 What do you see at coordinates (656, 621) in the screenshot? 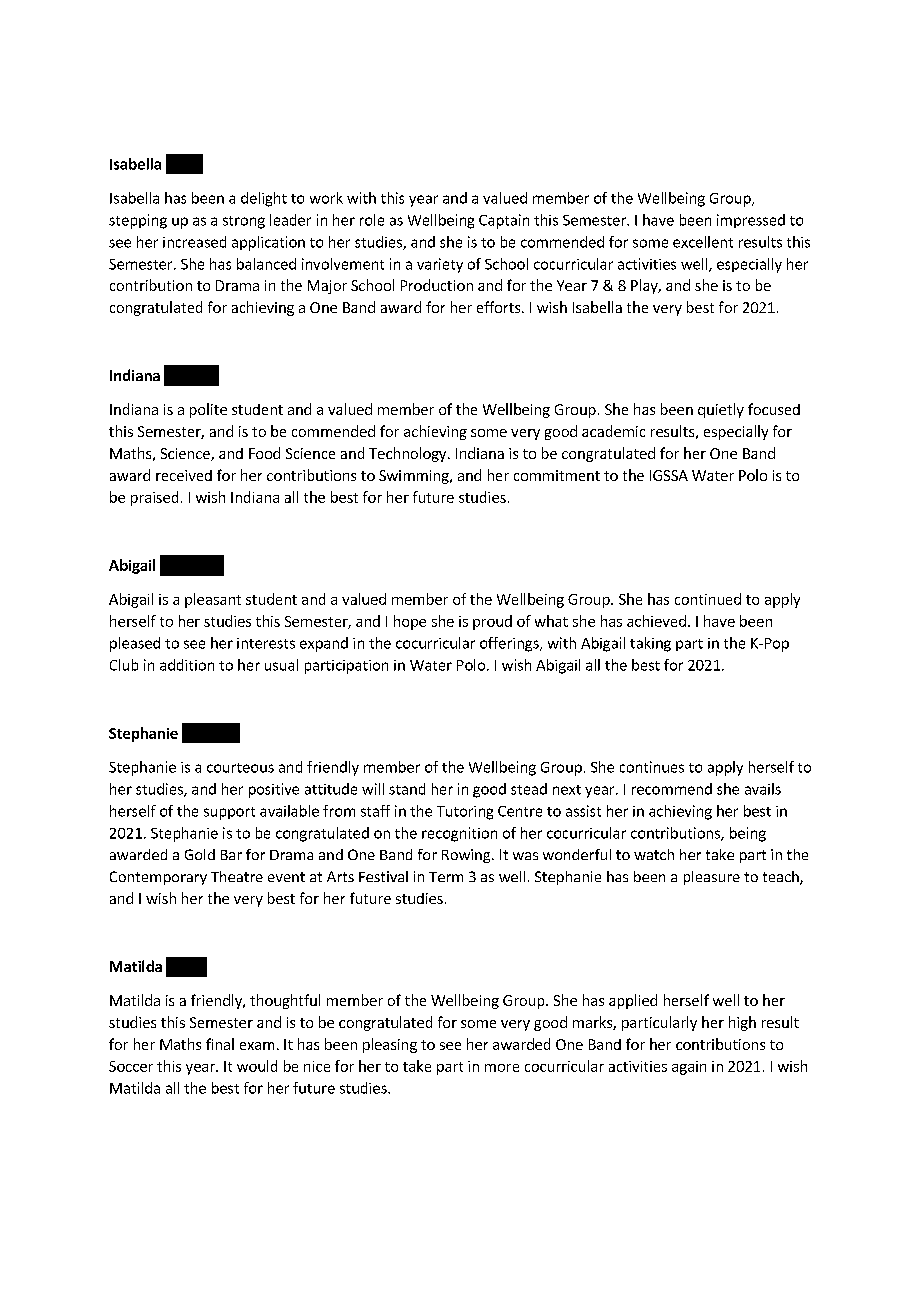
I see `achieved` at bounding box center [656, 621].
